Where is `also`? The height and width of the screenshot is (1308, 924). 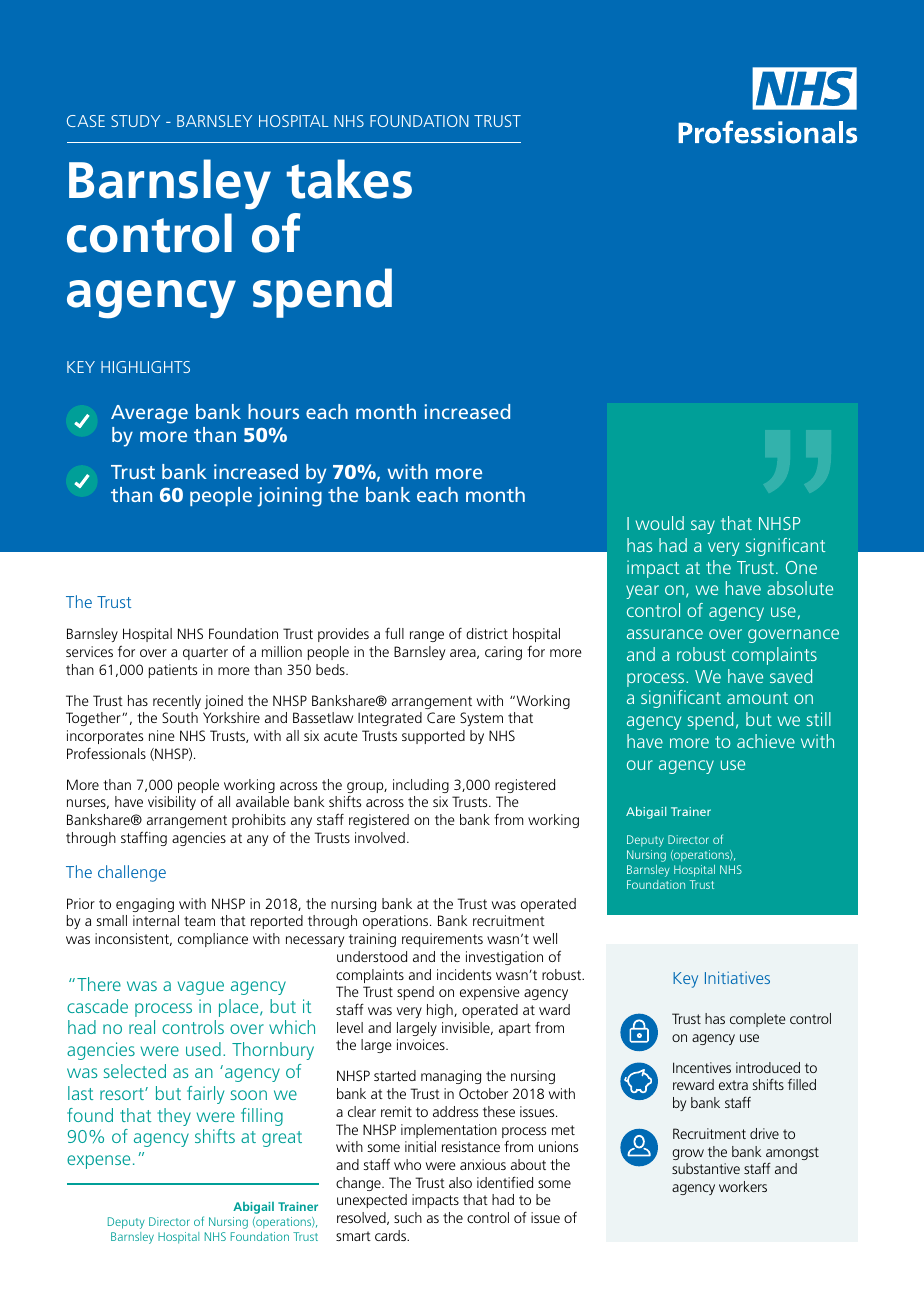 also is located at coordinates (460, 1182).
